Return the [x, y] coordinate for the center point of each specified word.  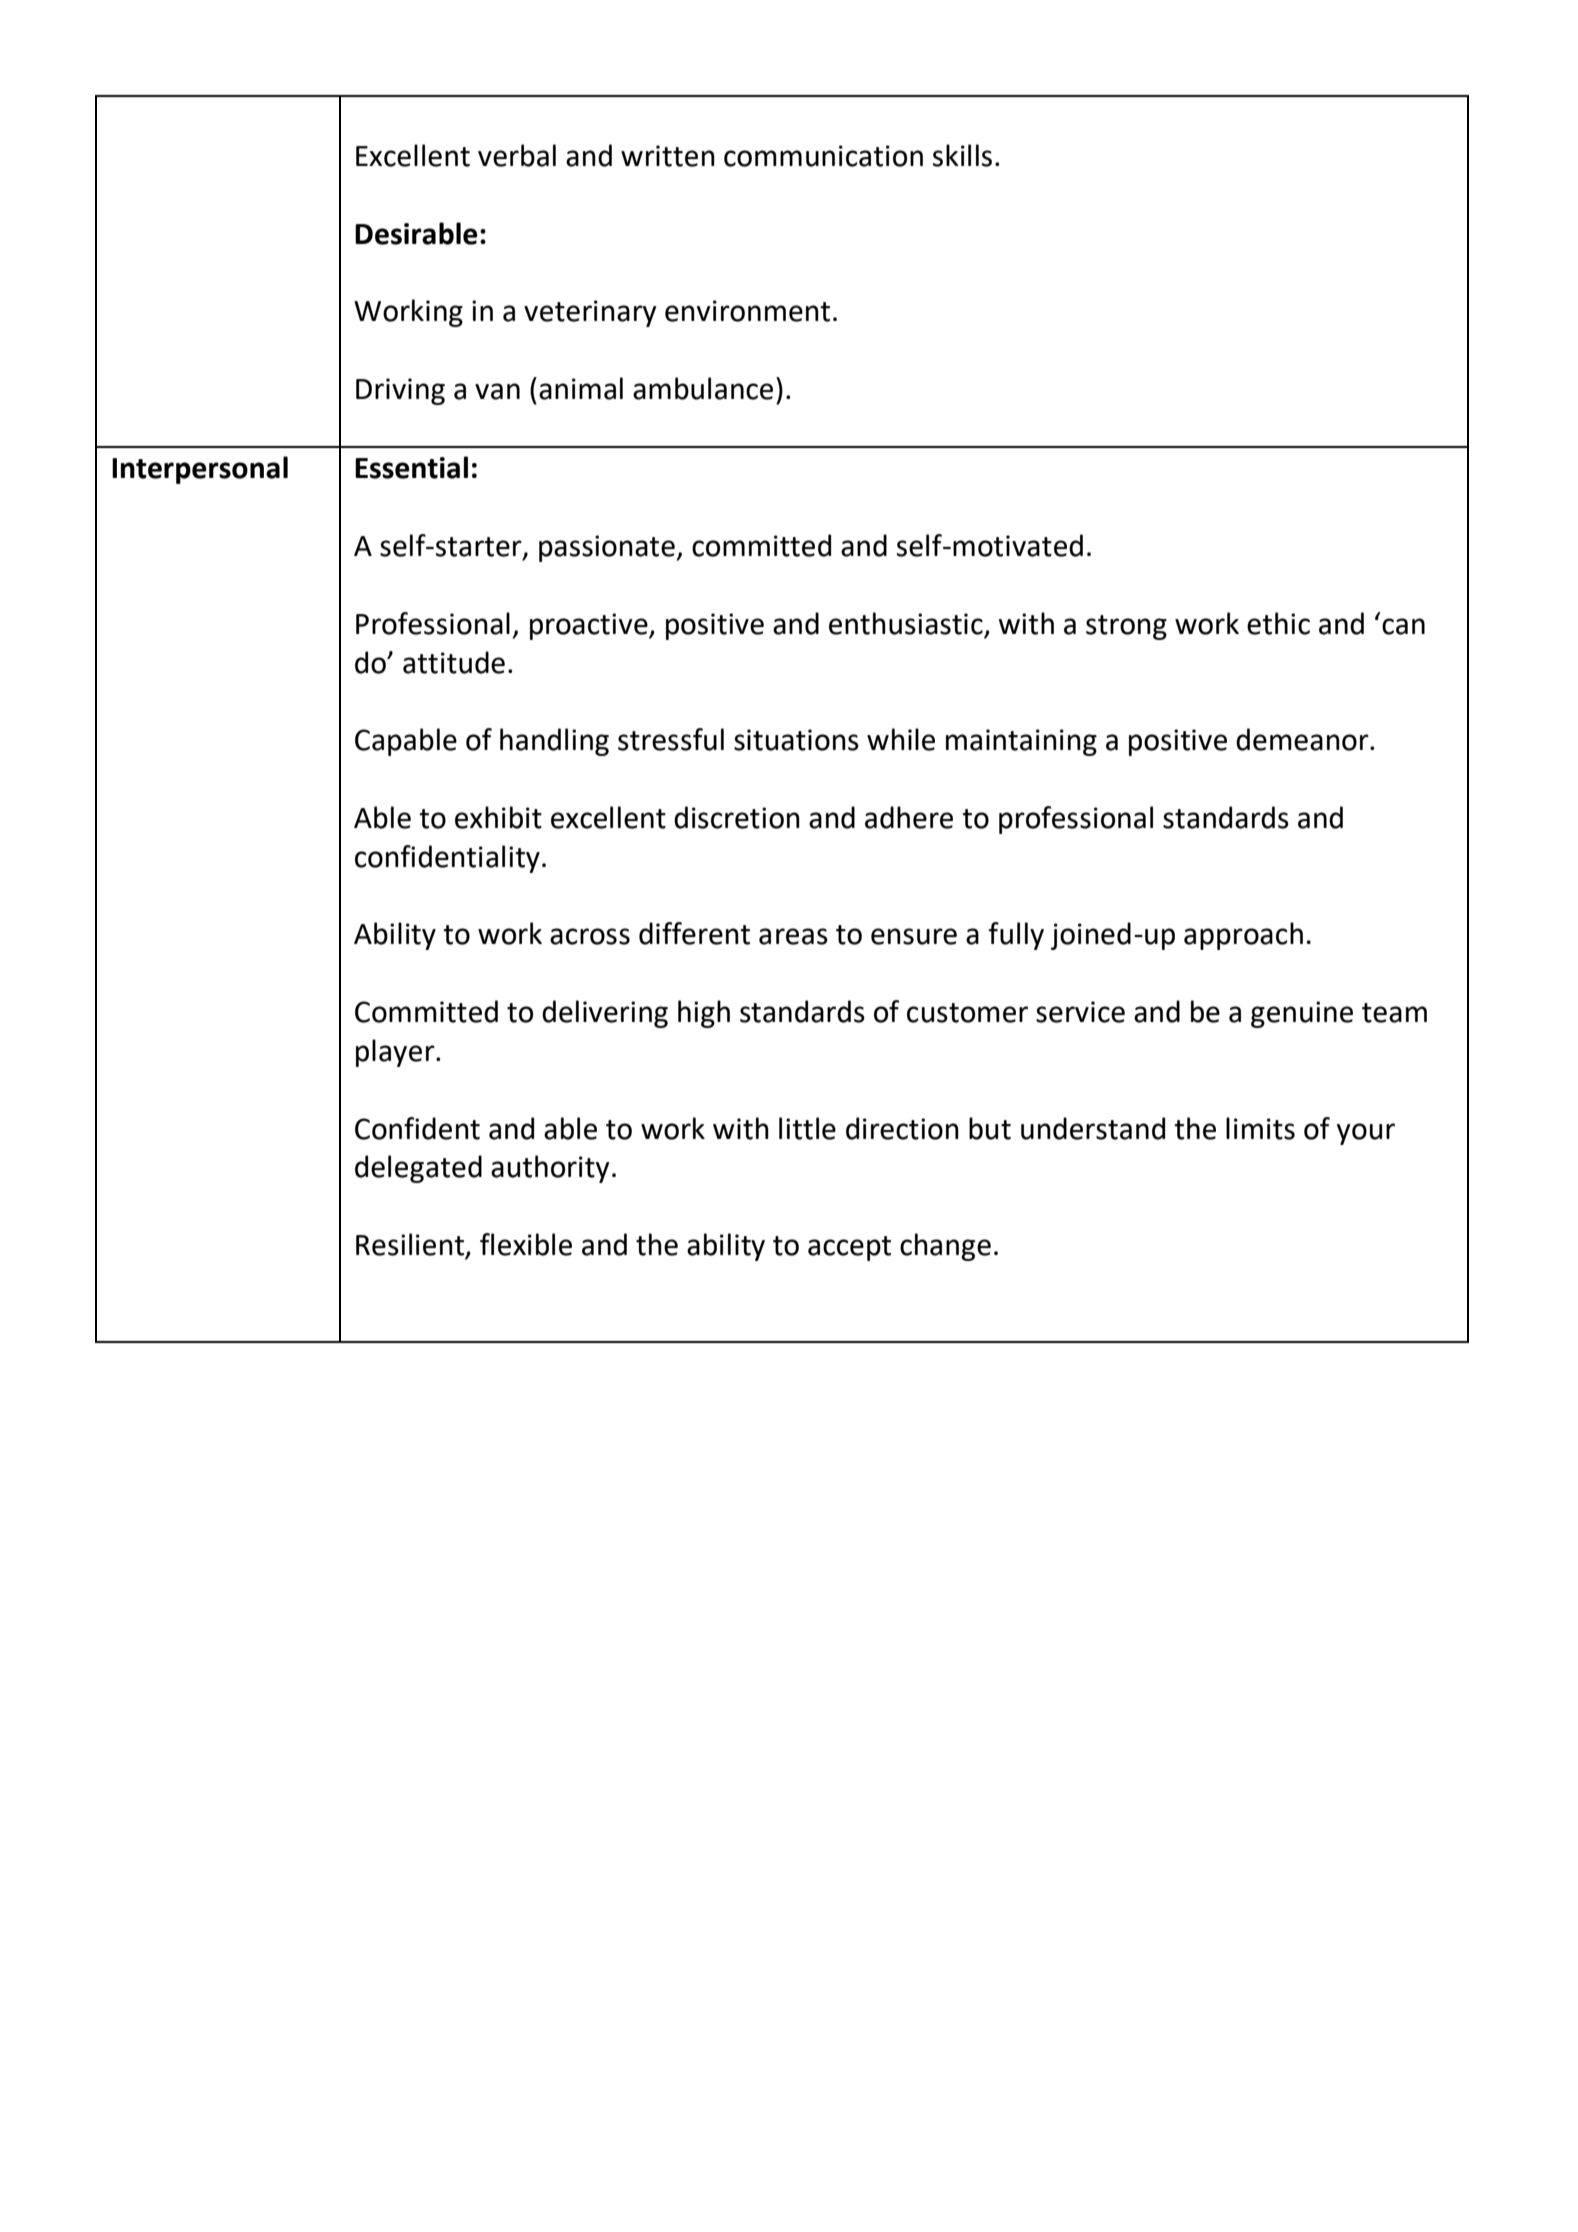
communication [823, 156]
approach [1243, 936]
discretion [737, 817]
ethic [1278, 623]
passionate [607, 548]
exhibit [498, 817]
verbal [517, 155]
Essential [411, 467]
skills [962, 155]
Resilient [411, 1245]
